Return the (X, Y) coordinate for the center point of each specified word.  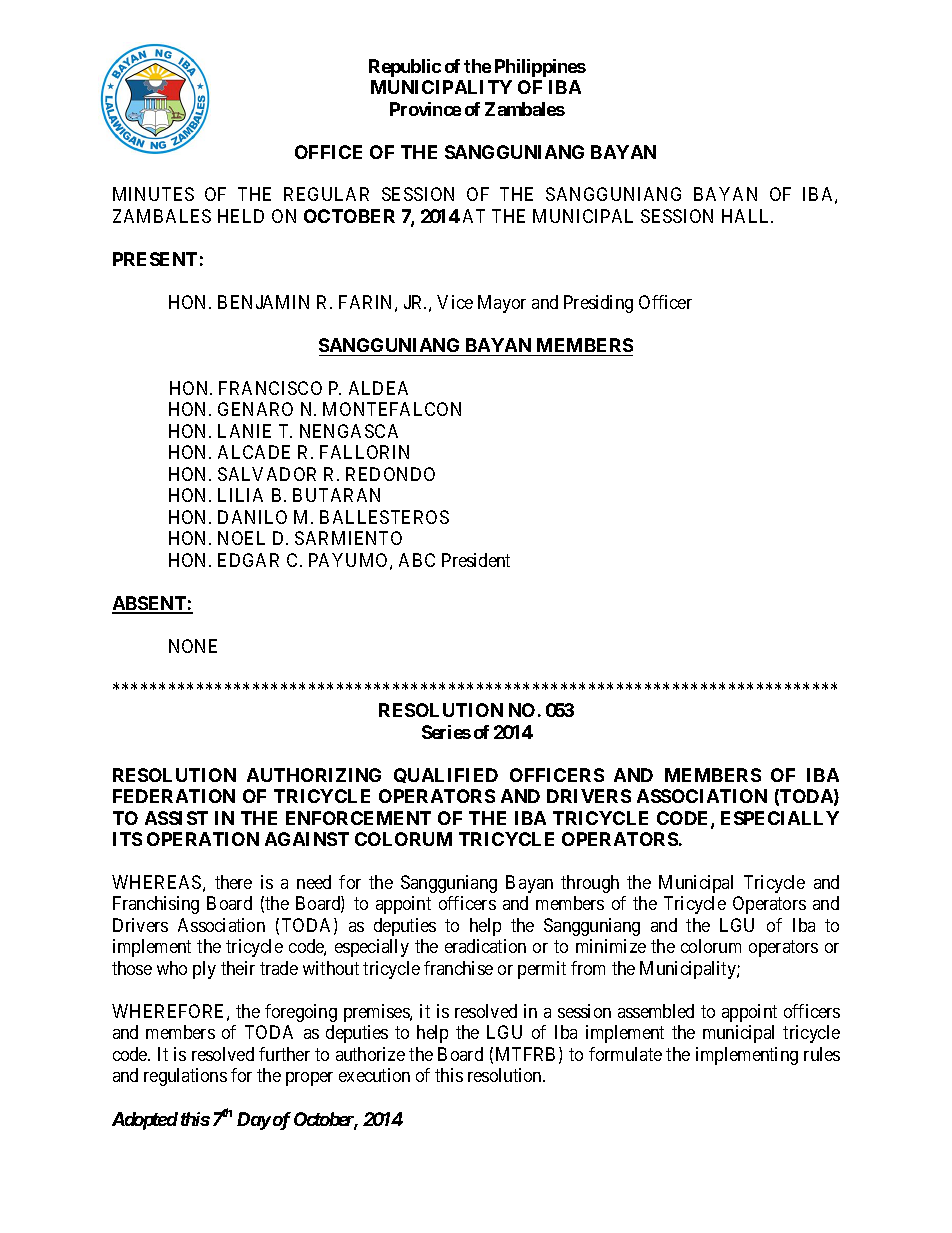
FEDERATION (174, 796)
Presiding (598, 304)
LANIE (244, 431)
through (590, 884)
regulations (185, 1077)
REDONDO (390, 474)
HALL (747, 216)
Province (425, 109)
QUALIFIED (446, 775)
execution (374, 1075)
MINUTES (153, 194)
